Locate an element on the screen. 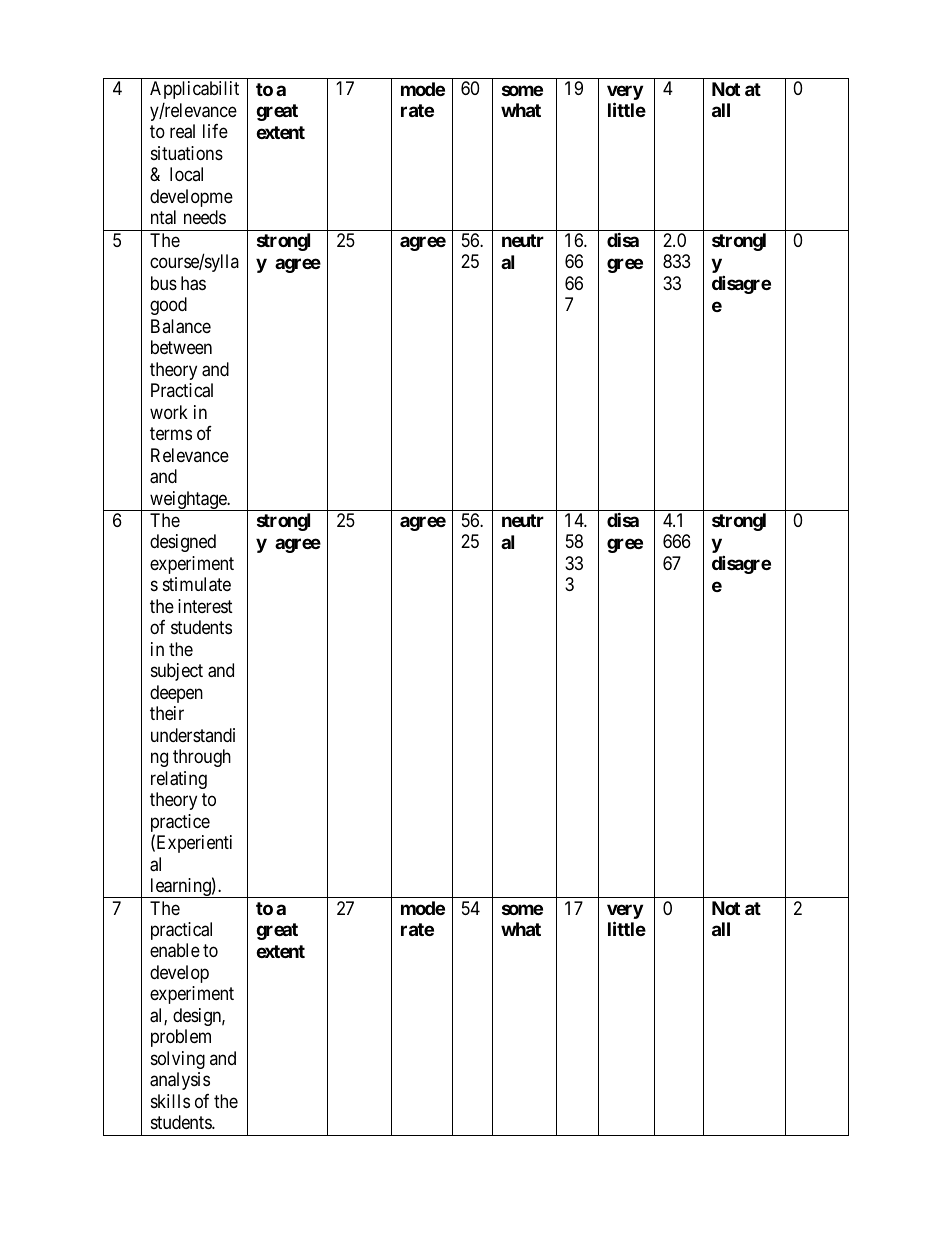 The width and height of the screenshot is (952, 1233). subject is located at coordinates (177, 672).
